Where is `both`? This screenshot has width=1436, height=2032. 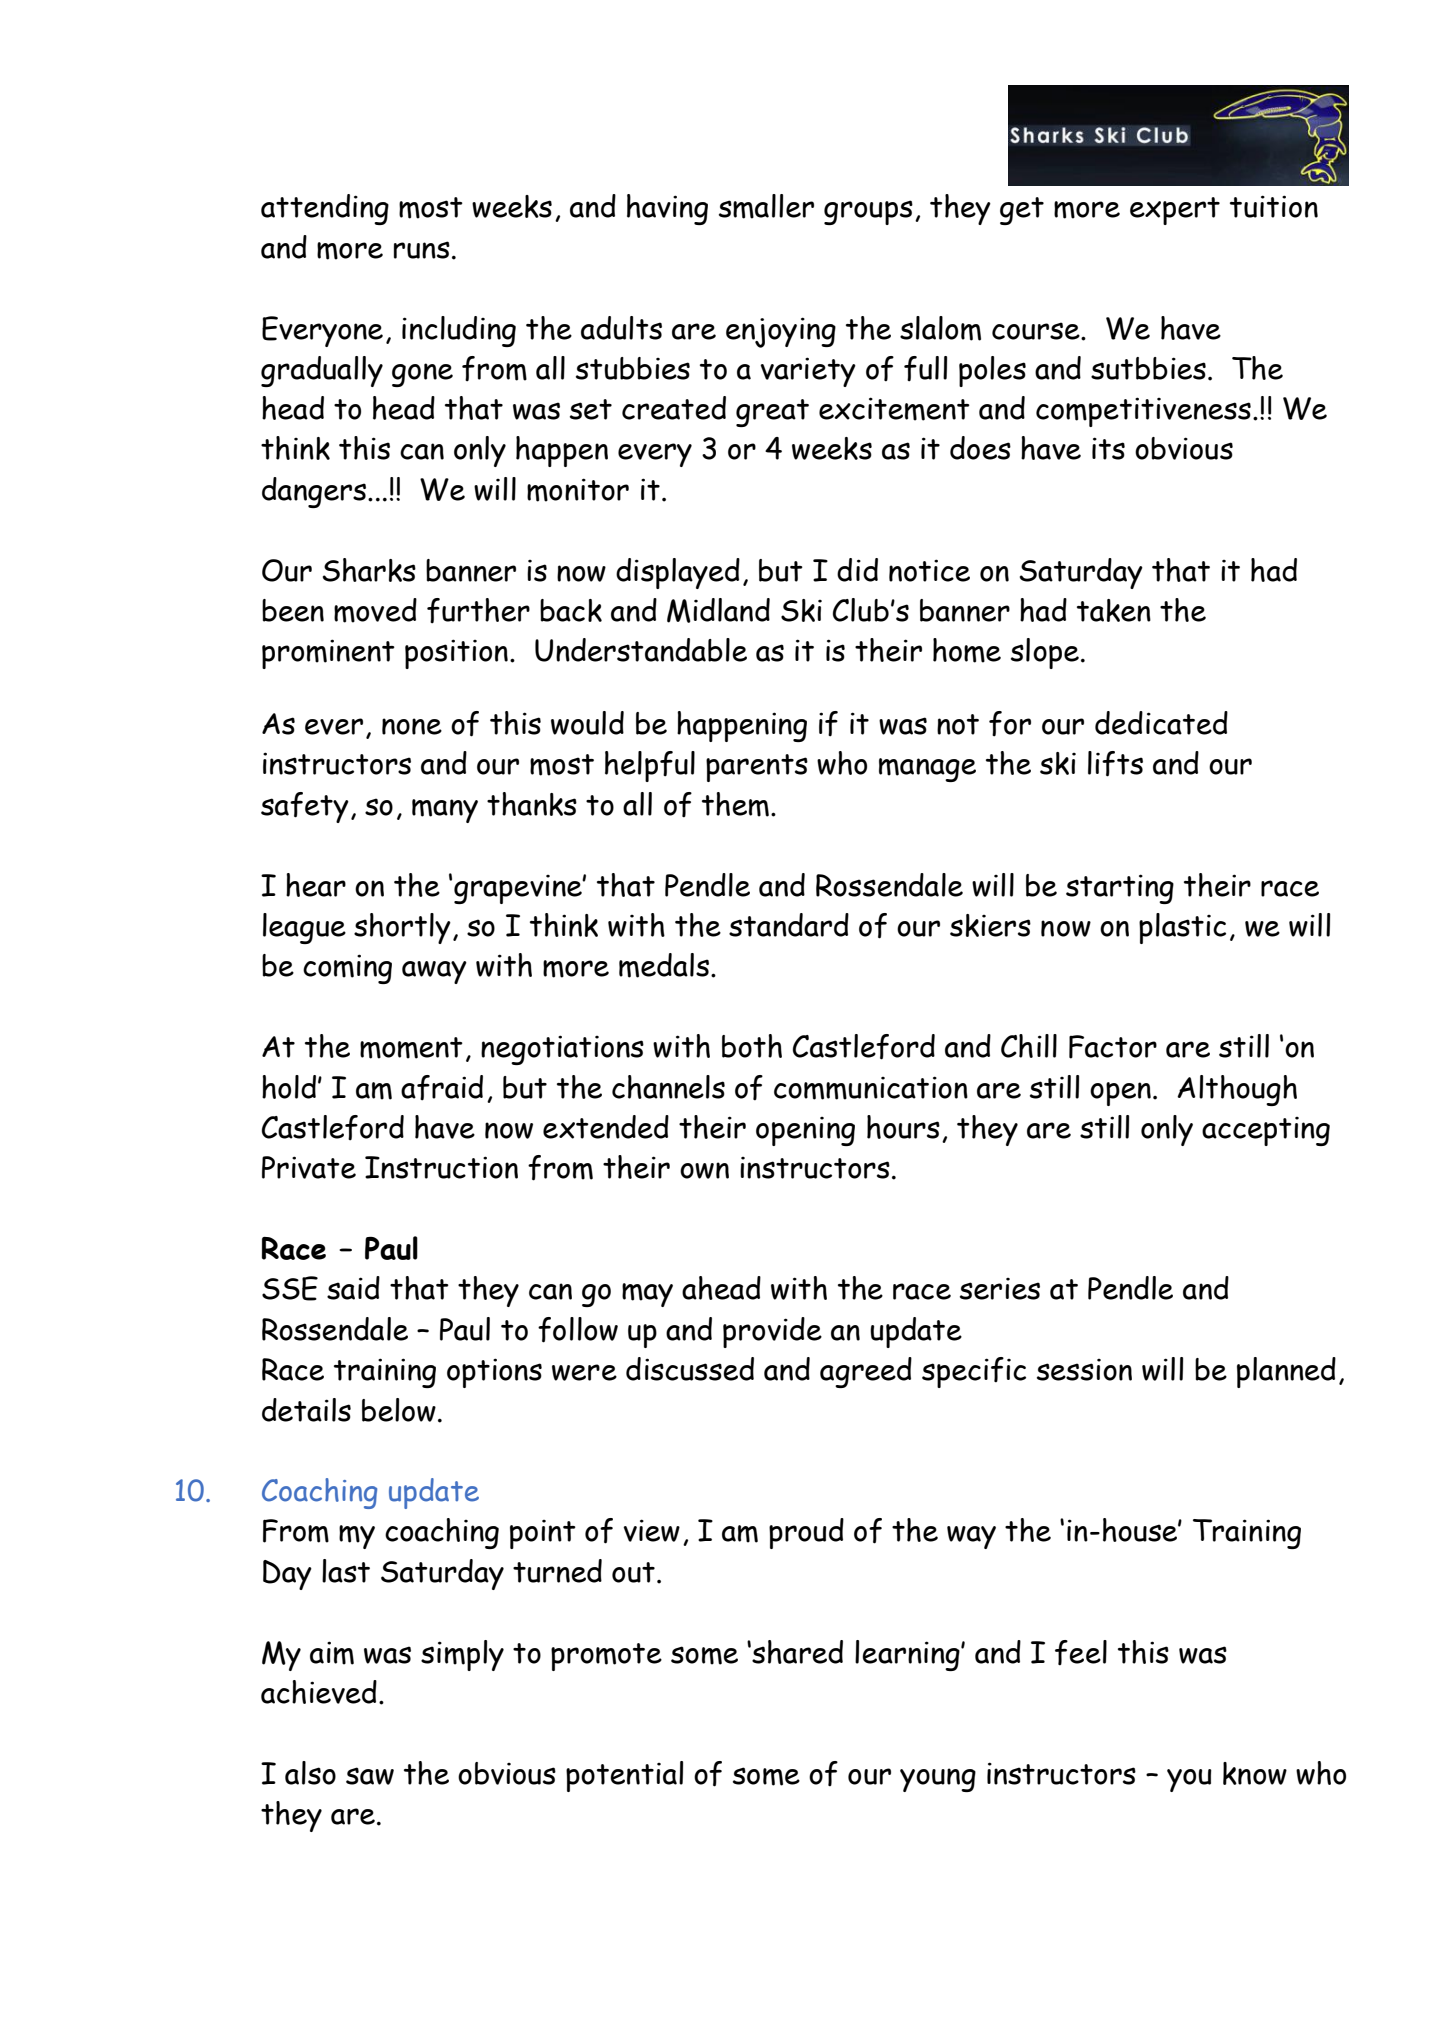
both is located at coordinates (752, 1046).
